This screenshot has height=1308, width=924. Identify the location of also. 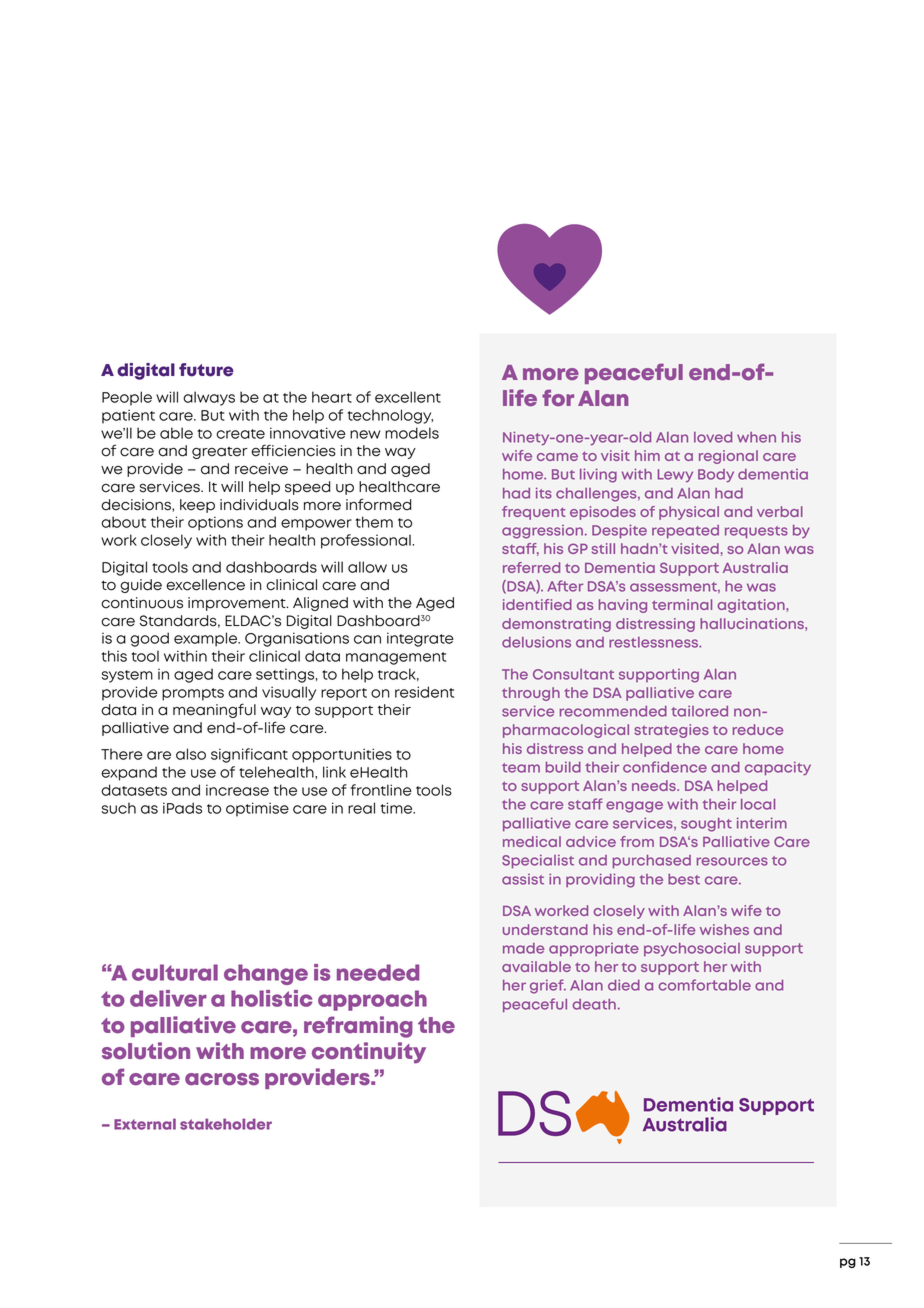
(191, 754).
